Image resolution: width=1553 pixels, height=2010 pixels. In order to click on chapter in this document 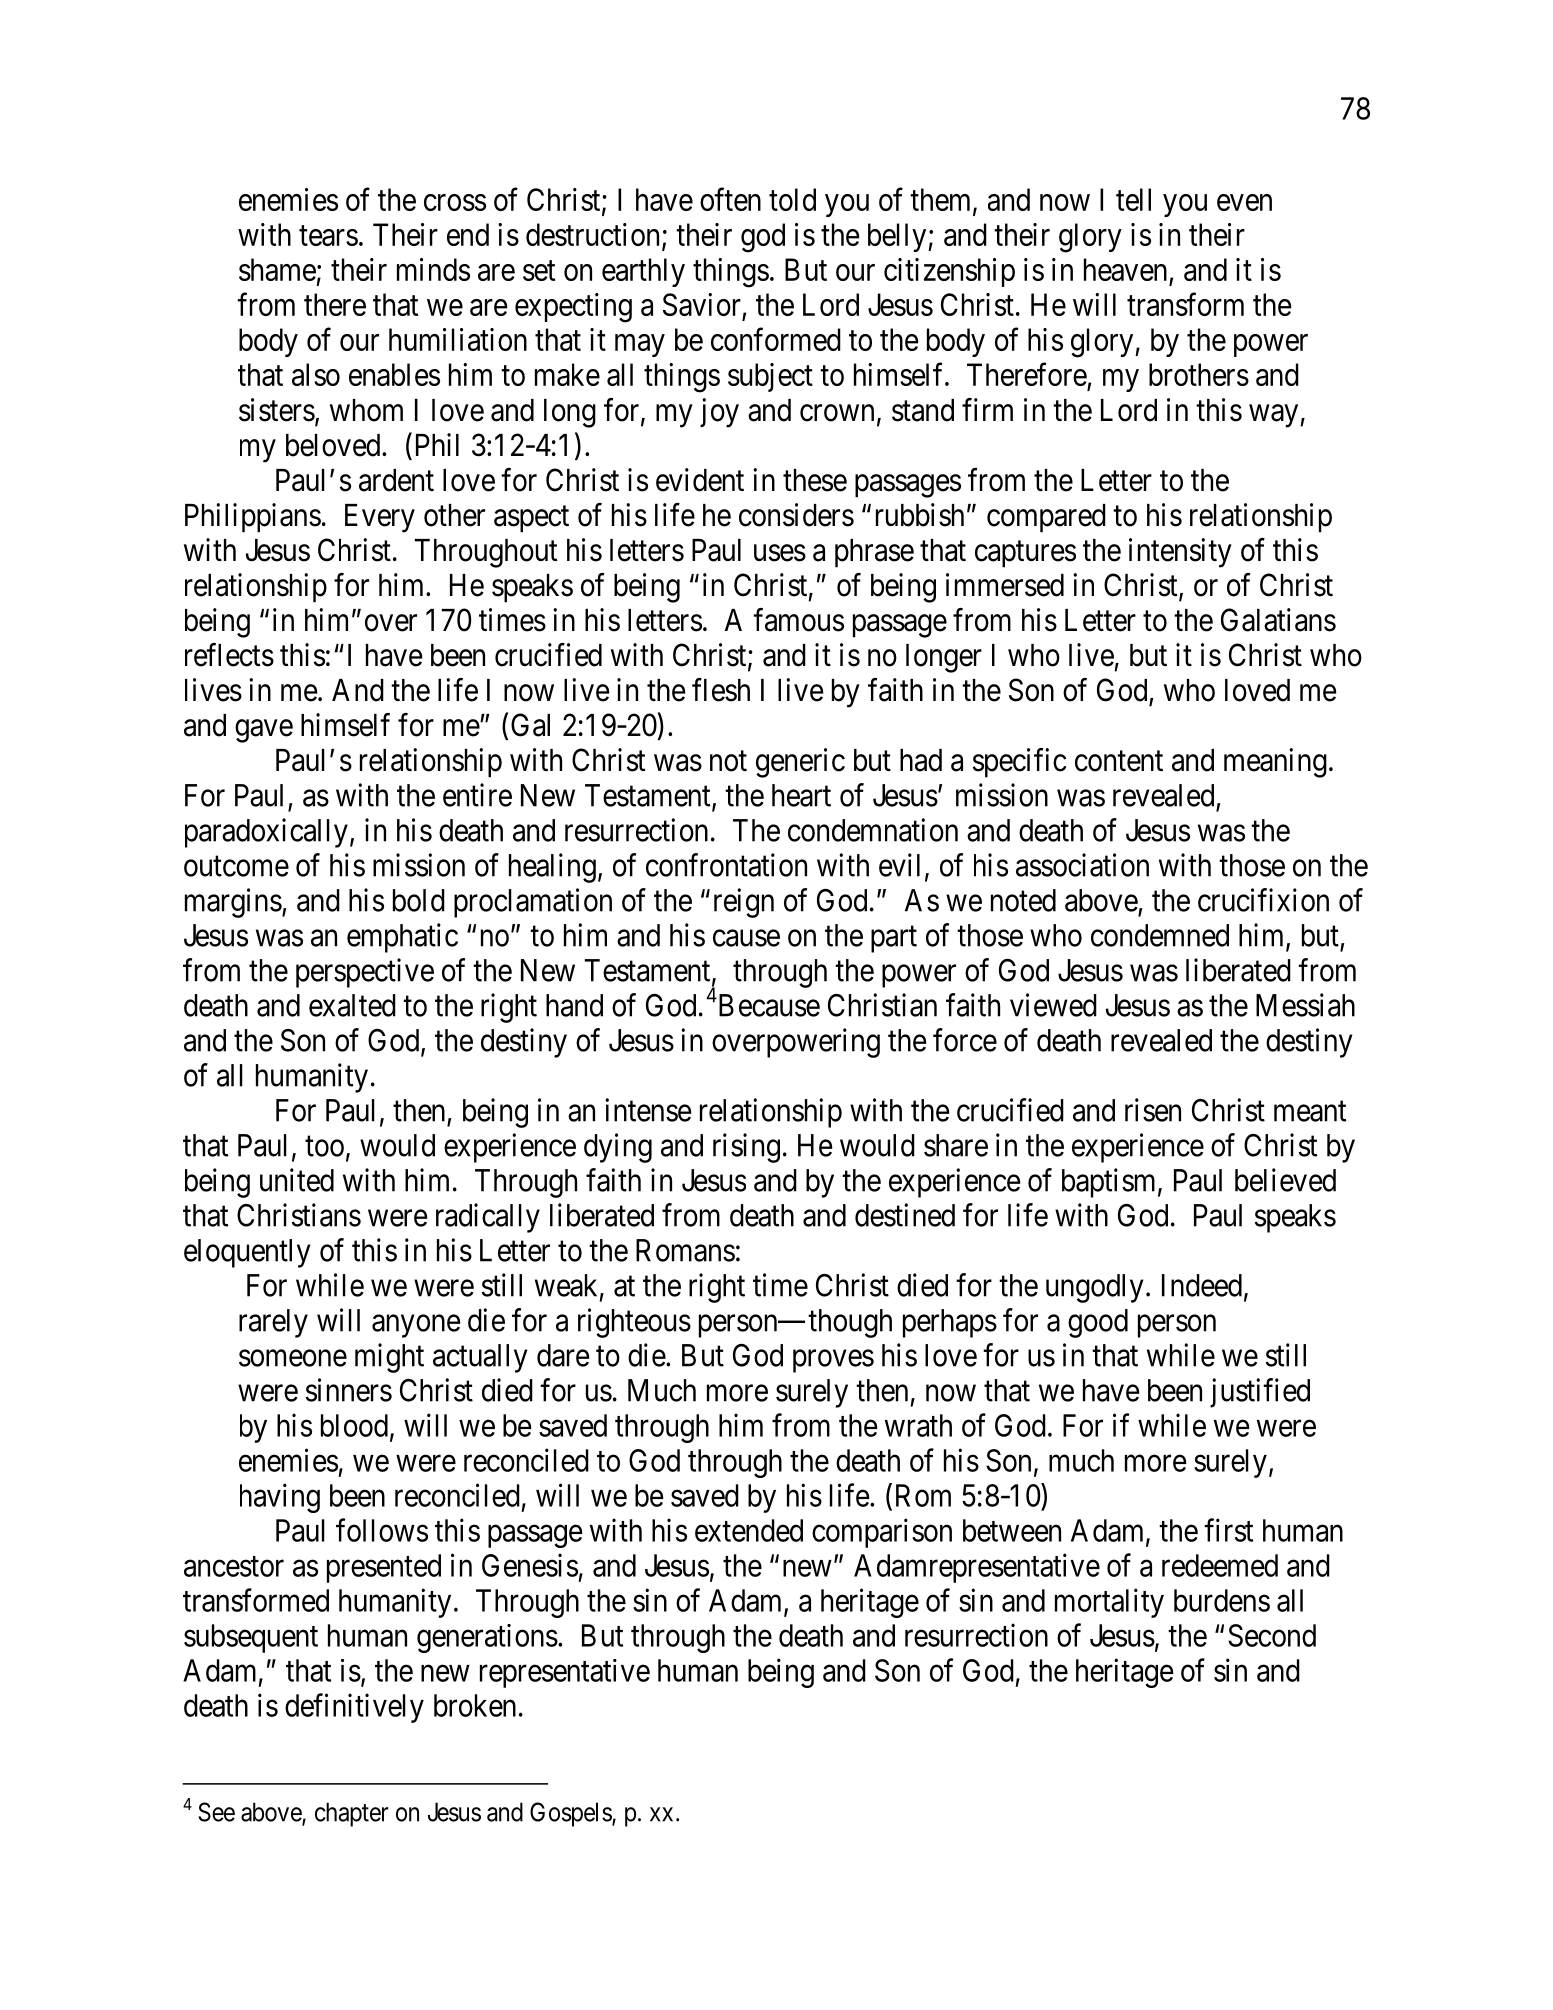, I will do `click(352, 1814)`.
